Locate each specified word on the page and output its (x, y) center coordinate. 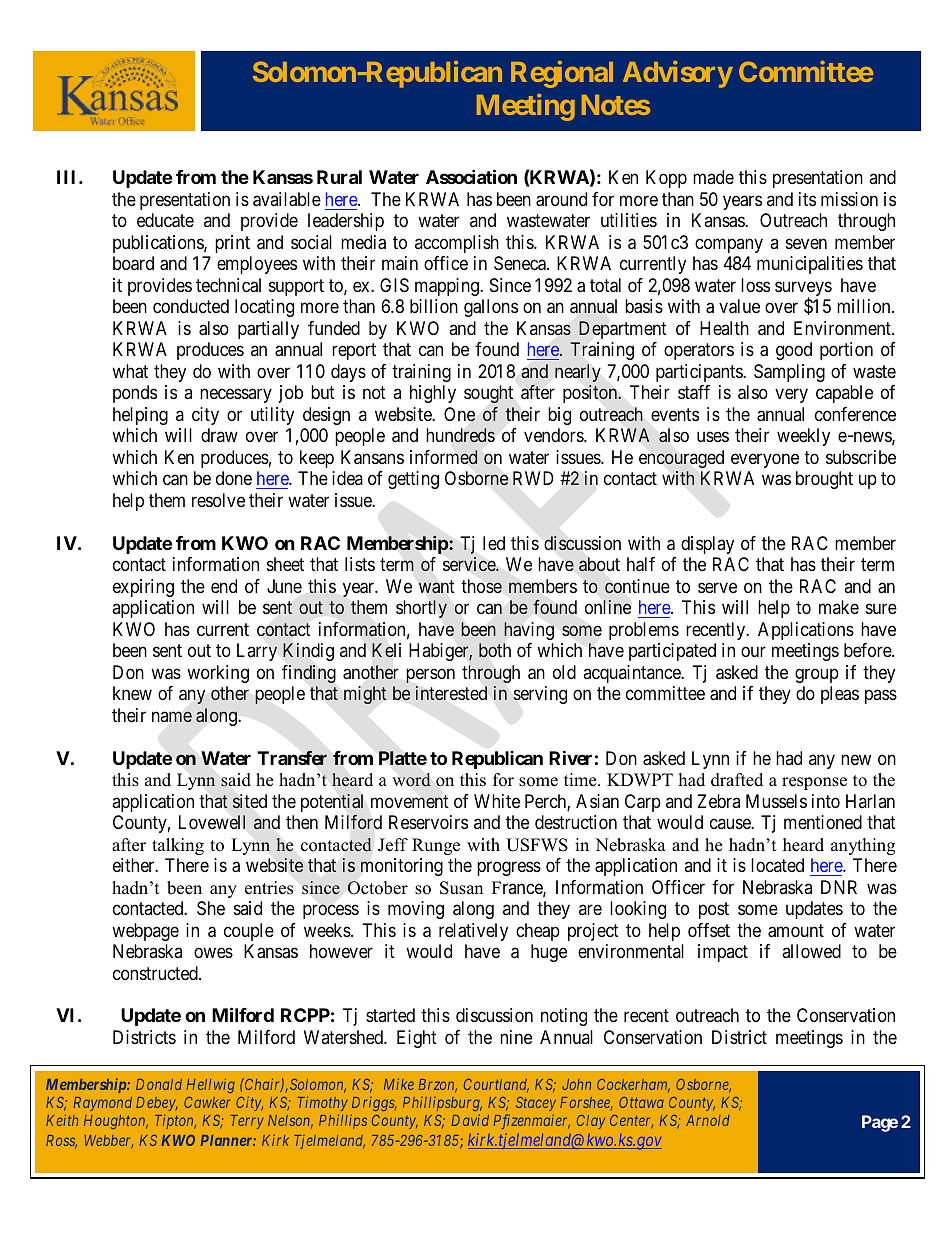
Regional (562, 74)
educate (165, 220)
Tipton (175, 1122)
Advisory (678, 74)
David (470, 1120)
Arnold (707, 1120)
